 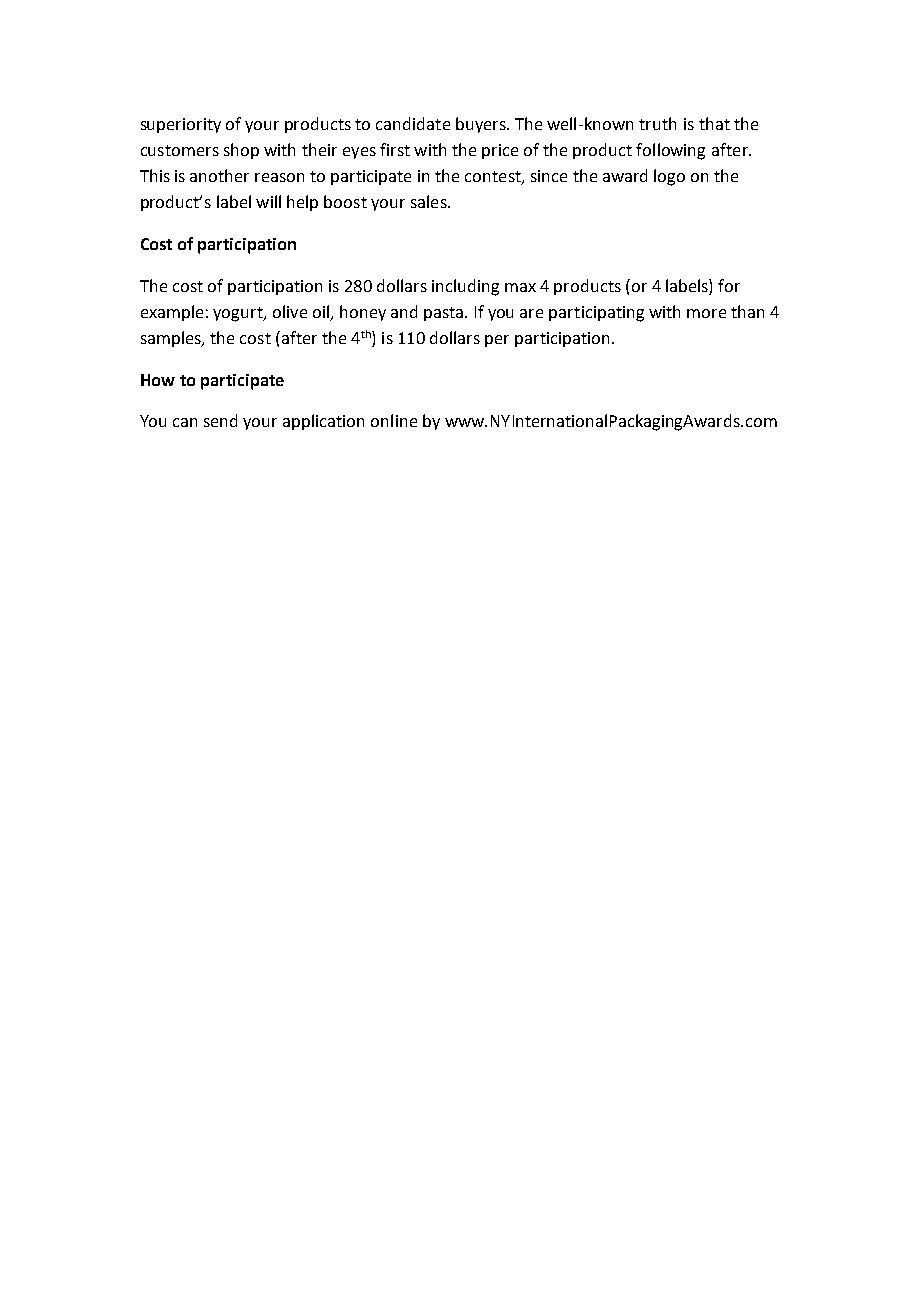 What do you see at coordinates (220, 420) in the image?
I see `send` at bounding box center [220, 420].
